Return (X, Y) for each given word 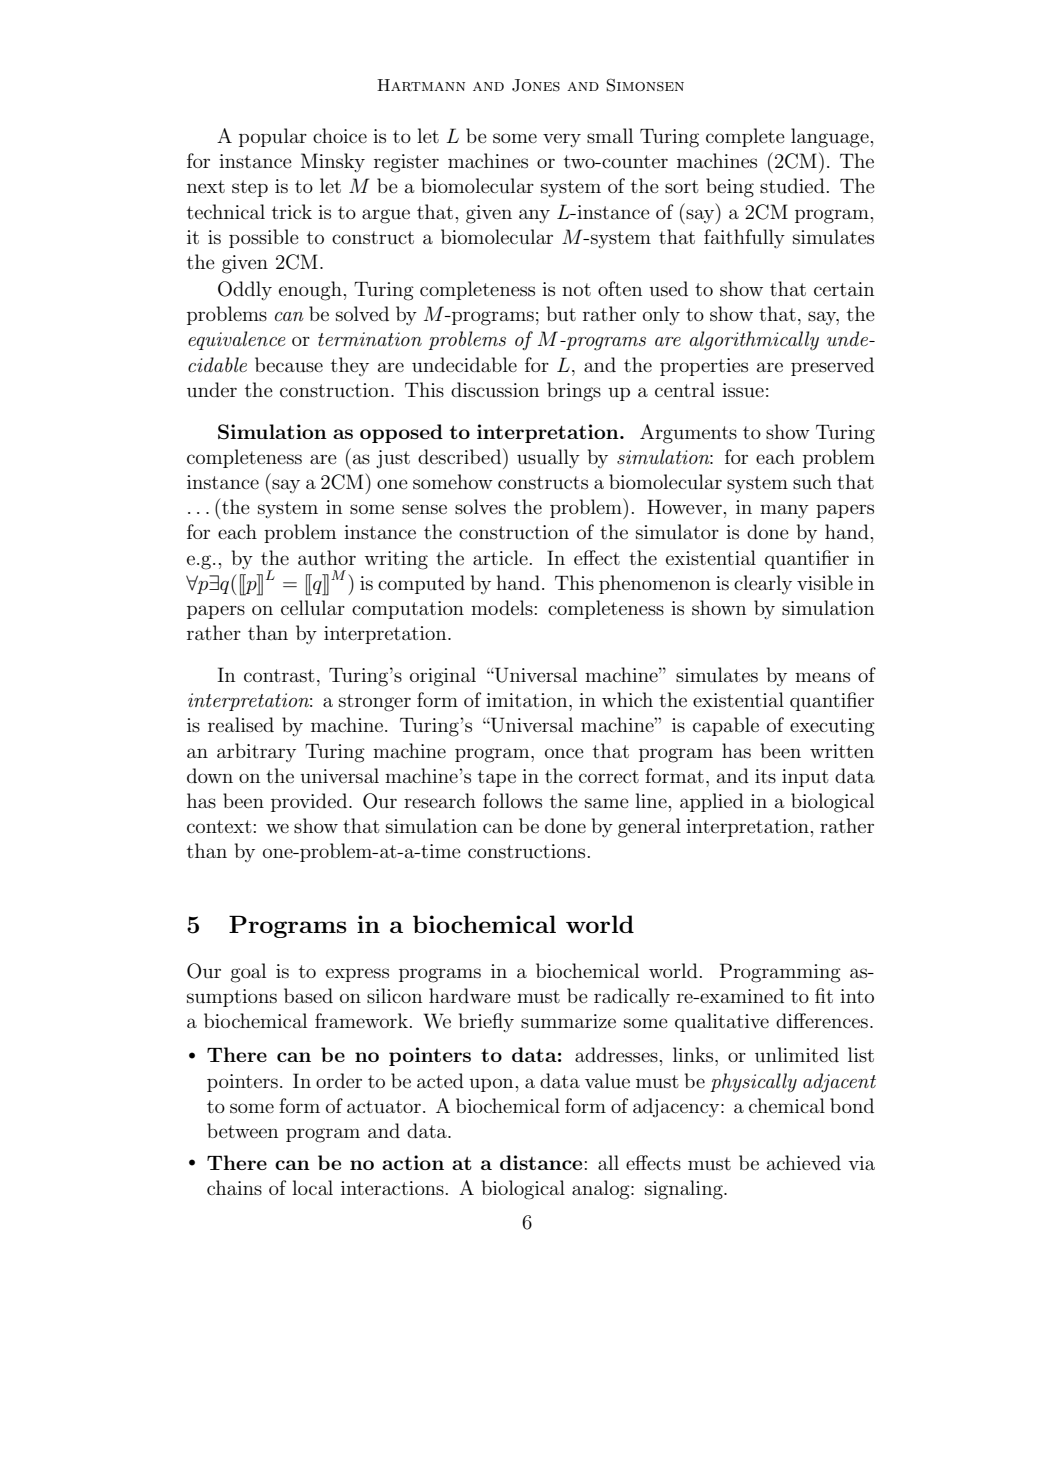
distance (541, 1162)
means (822, 677)
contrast (279, 676)
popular (273, 137)
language (830, 138)
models (502, 607)
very (562, 140)
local (312, 1187)
